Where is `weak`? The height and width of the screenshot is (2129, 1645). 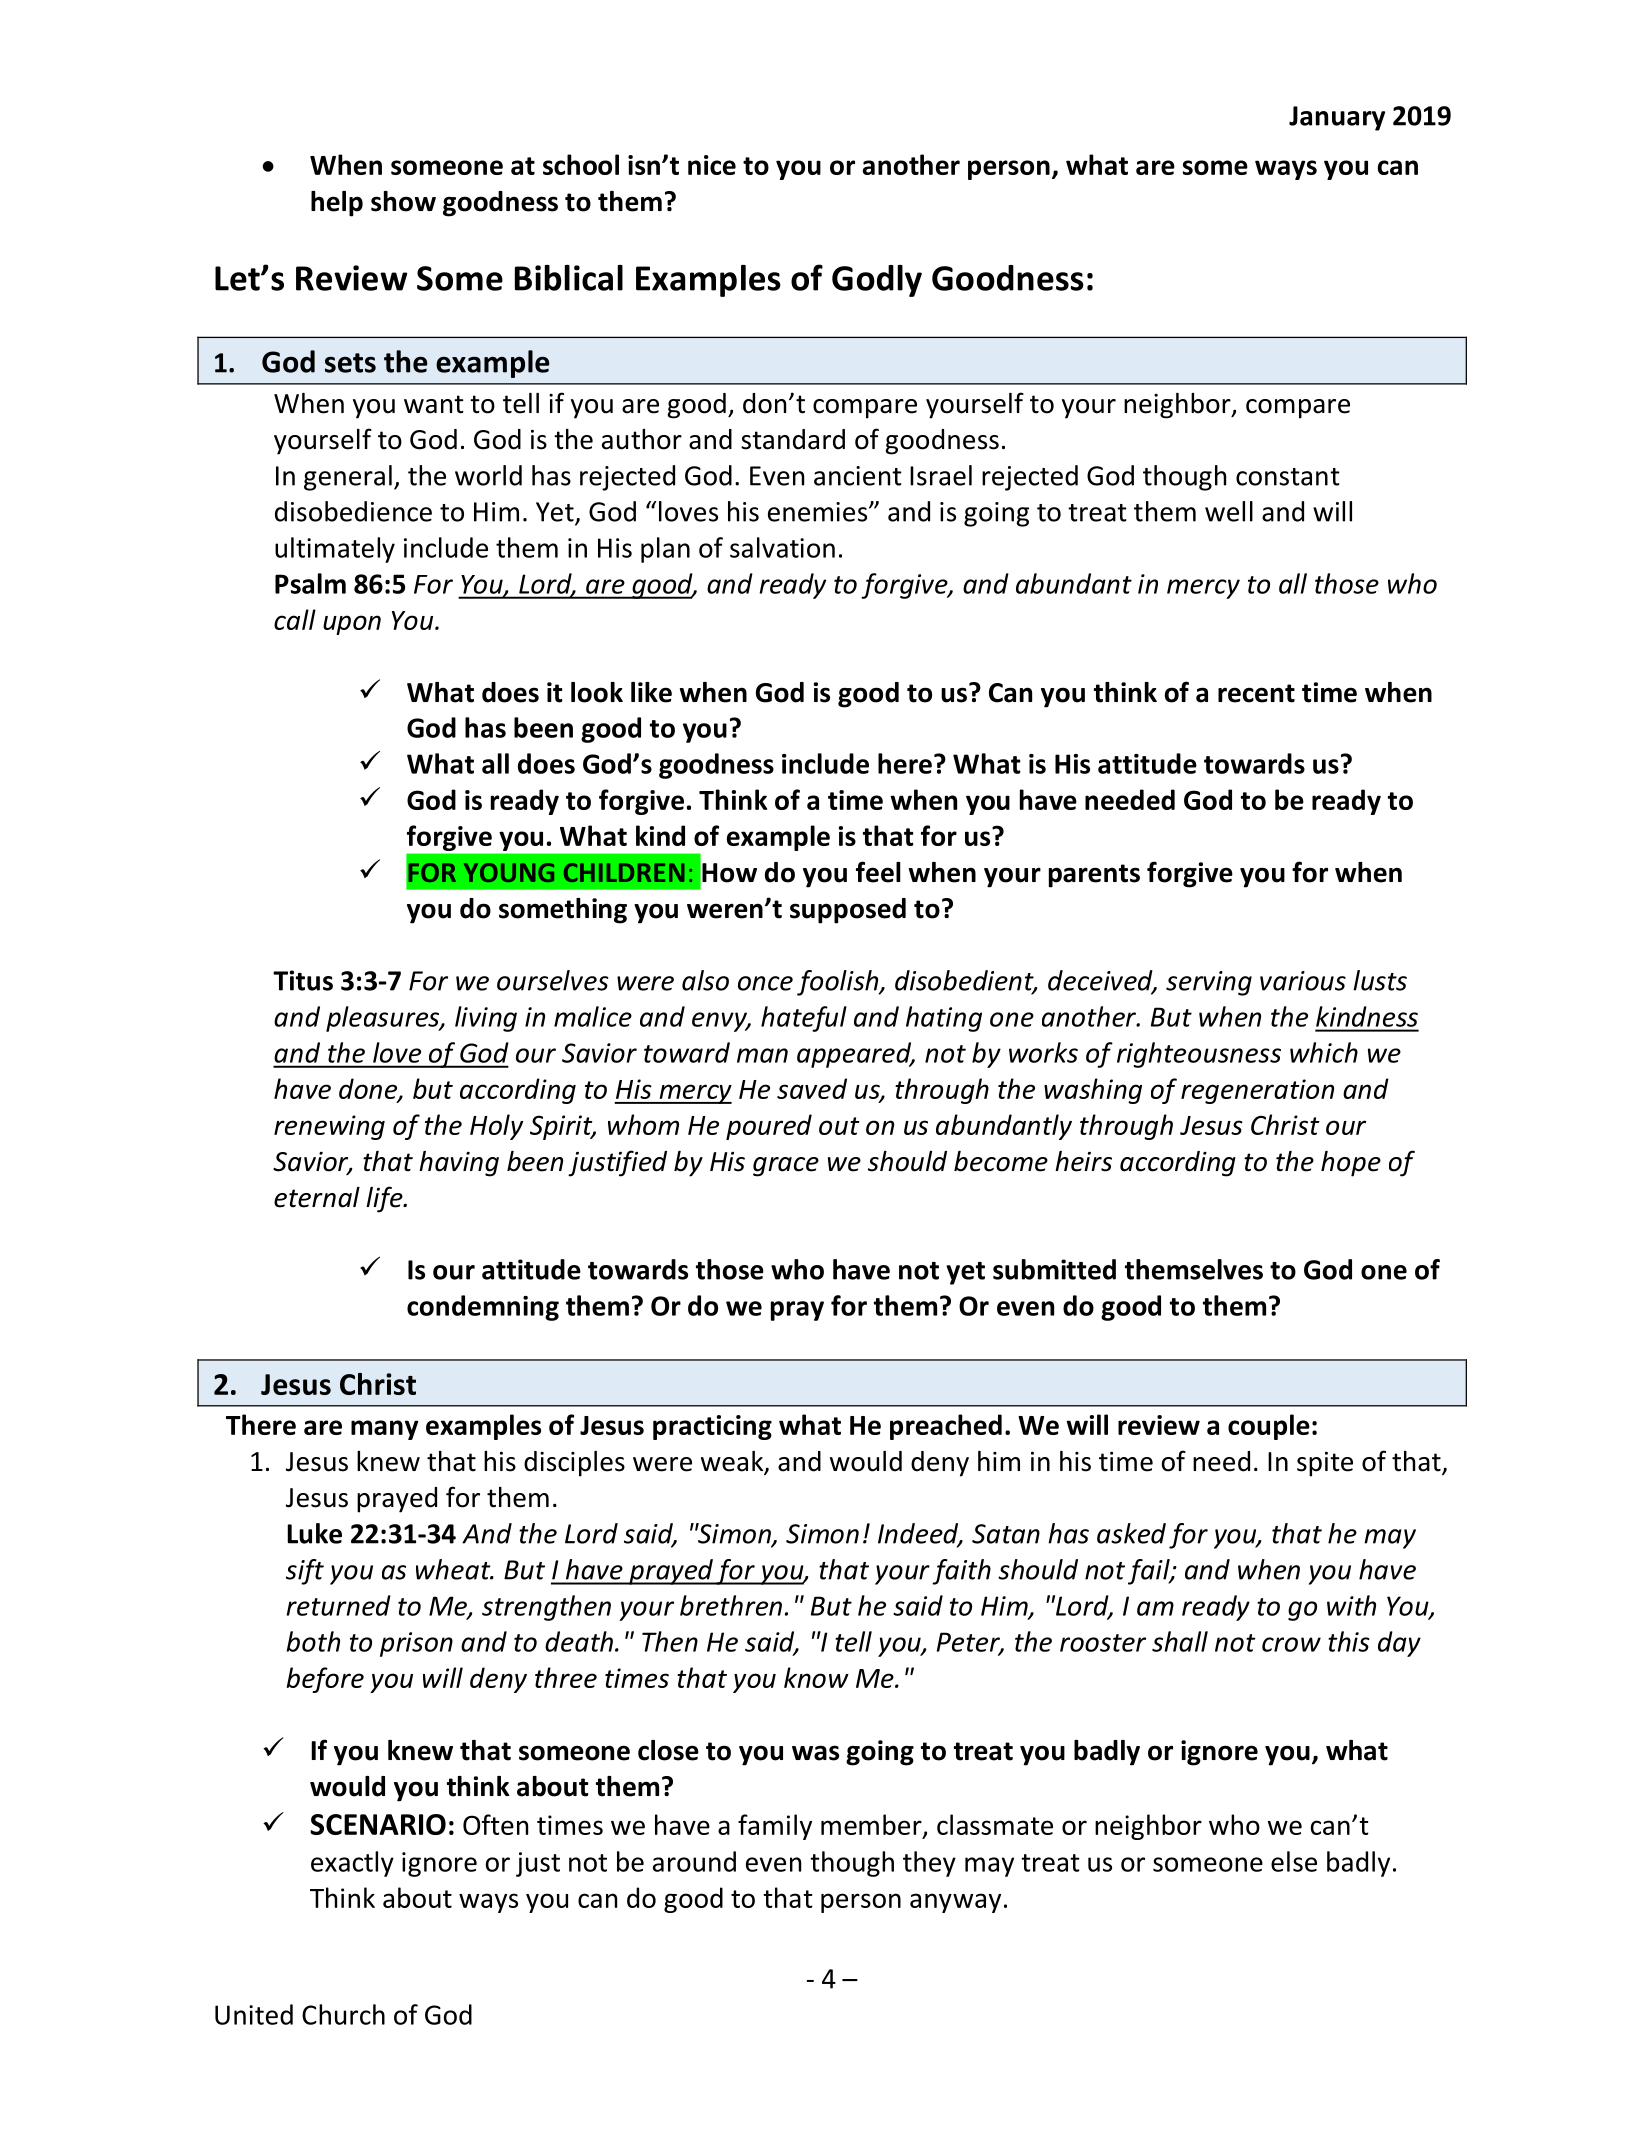 weak is located at coordinates (733, 1462).
